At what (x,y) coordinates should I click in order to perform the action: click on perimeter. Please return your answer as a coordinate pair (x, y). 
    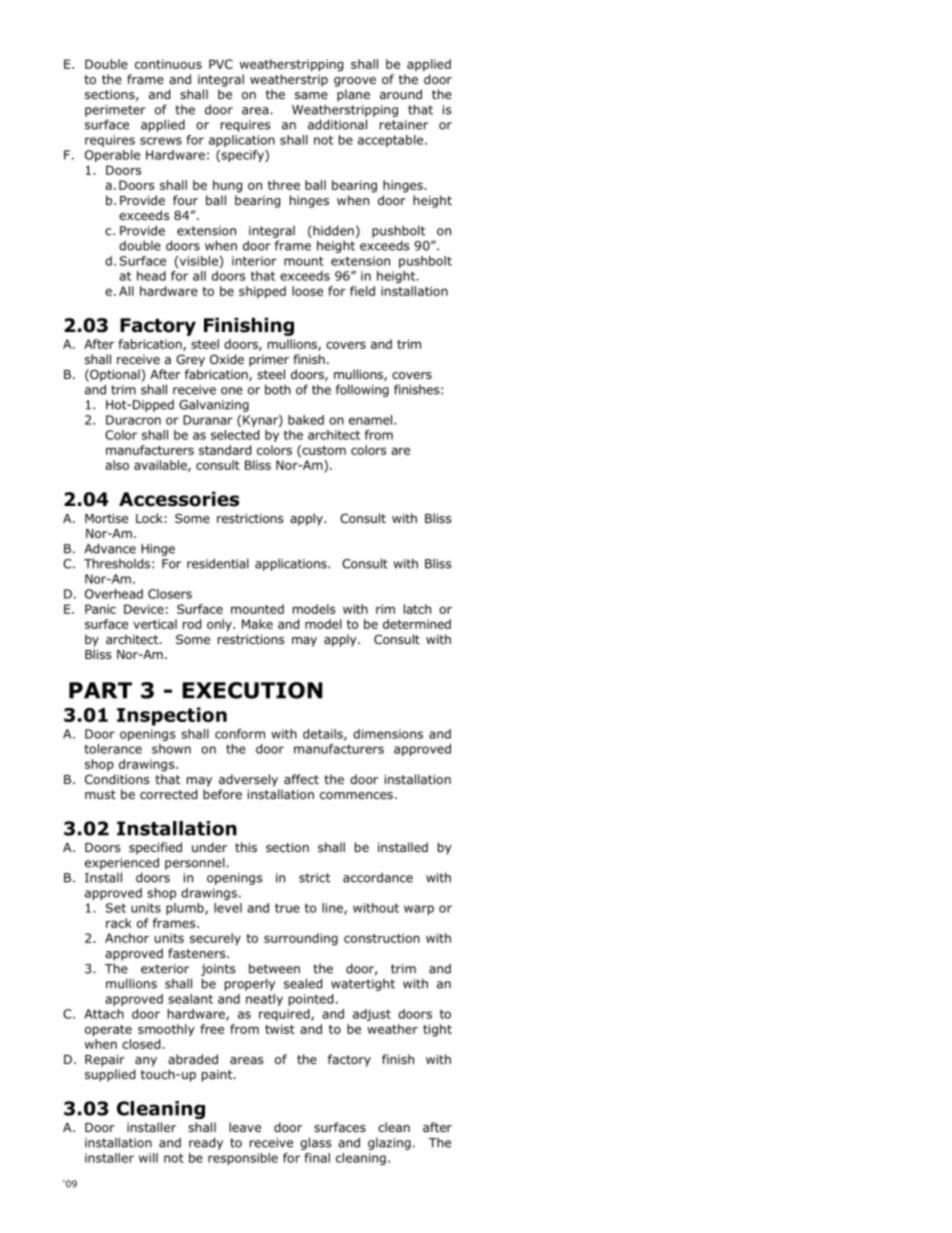
    Looking at the image, I should click on (115, 111).
